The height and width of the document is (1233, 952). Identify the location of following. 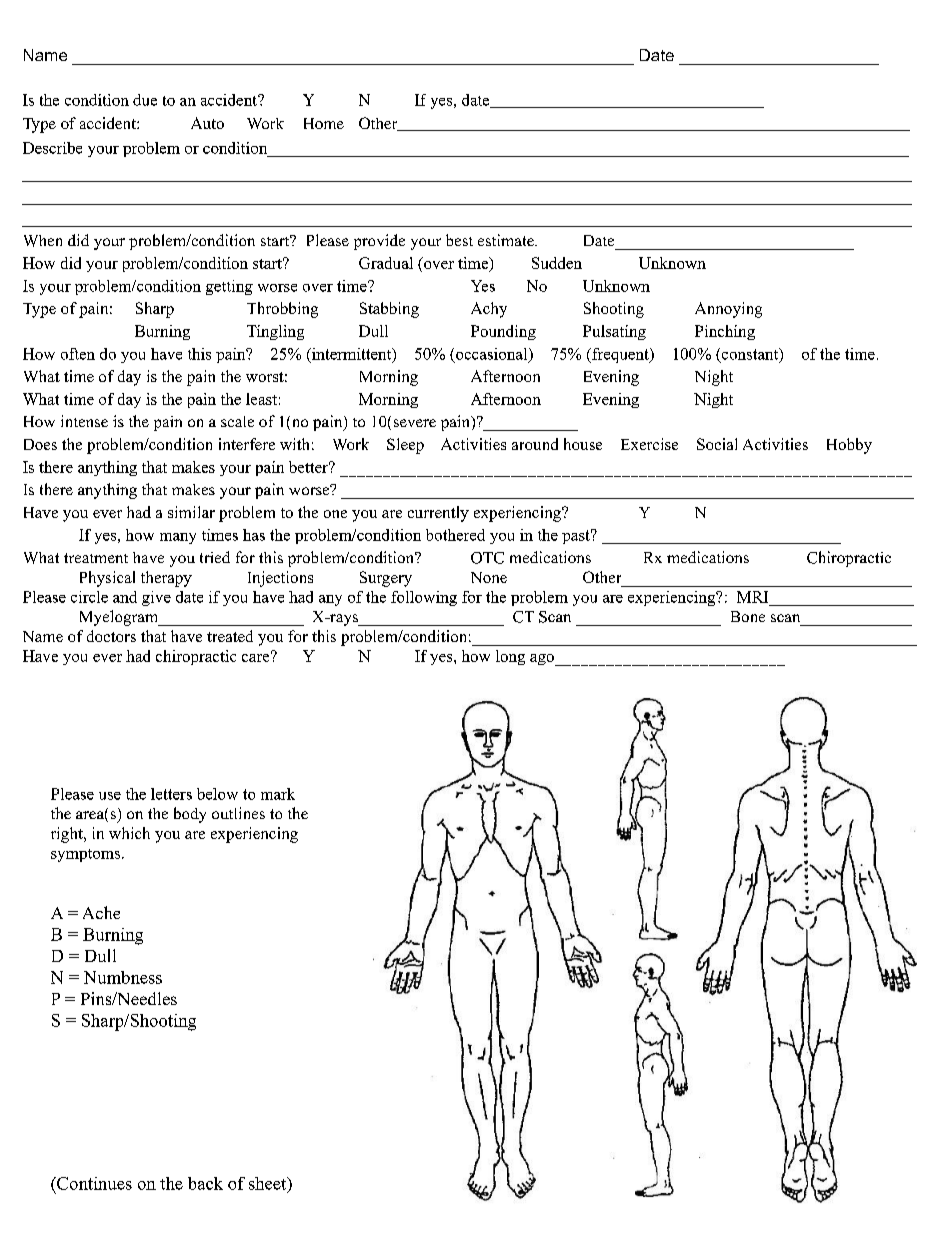
(424, 598).
